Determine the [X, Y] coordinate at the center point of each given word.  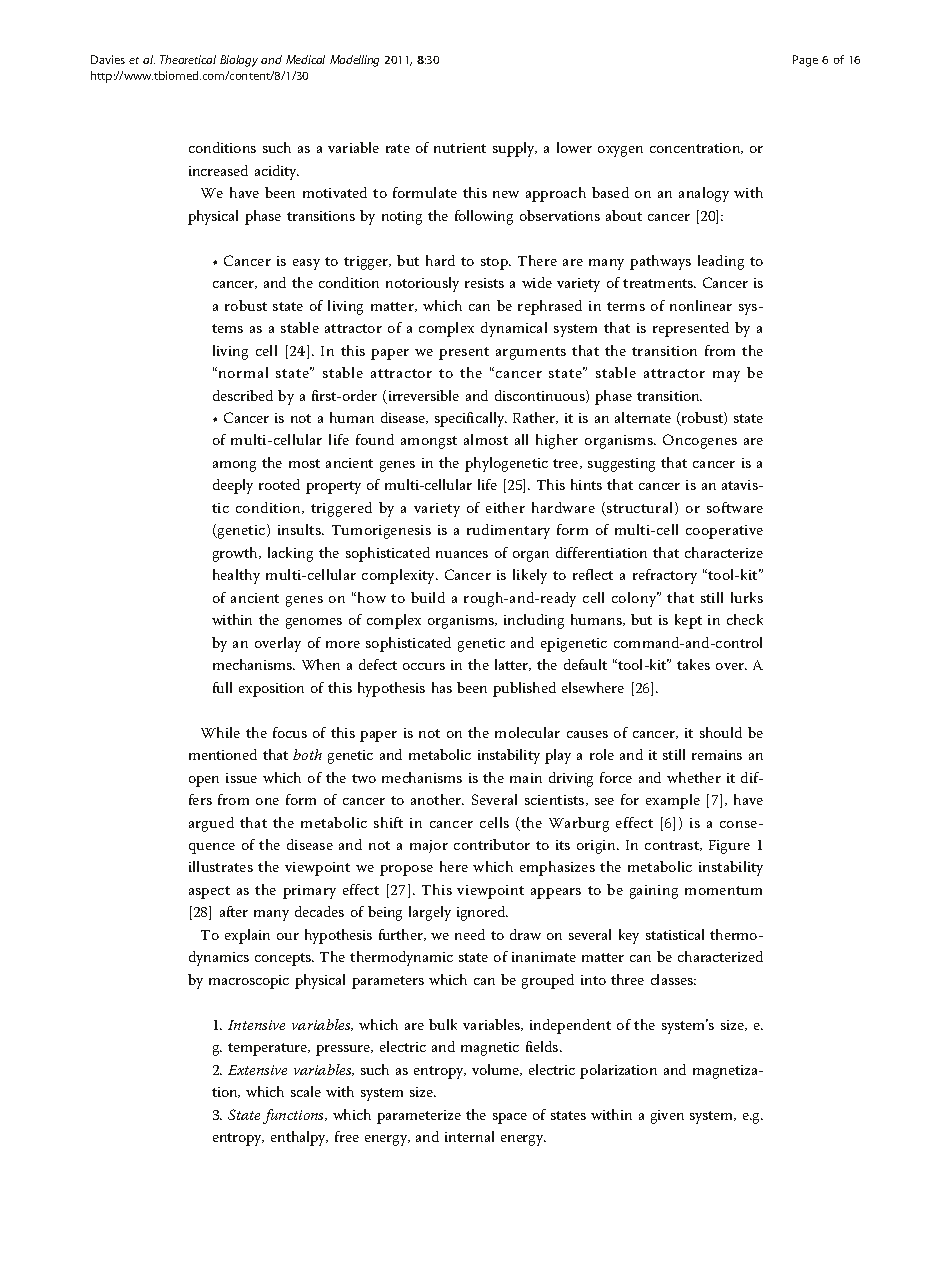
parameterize [419, 1117]
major [429, 846]
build [428, 597]
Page [805, 61]
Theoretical [188, 59]
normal [243, 372]
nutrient [460, 148]
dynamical [514, 329]
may [726, 376]
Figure [729, 847]
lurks [747, 597]
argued [211, 824]
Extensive [257, 1070]
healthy [236, 576]
